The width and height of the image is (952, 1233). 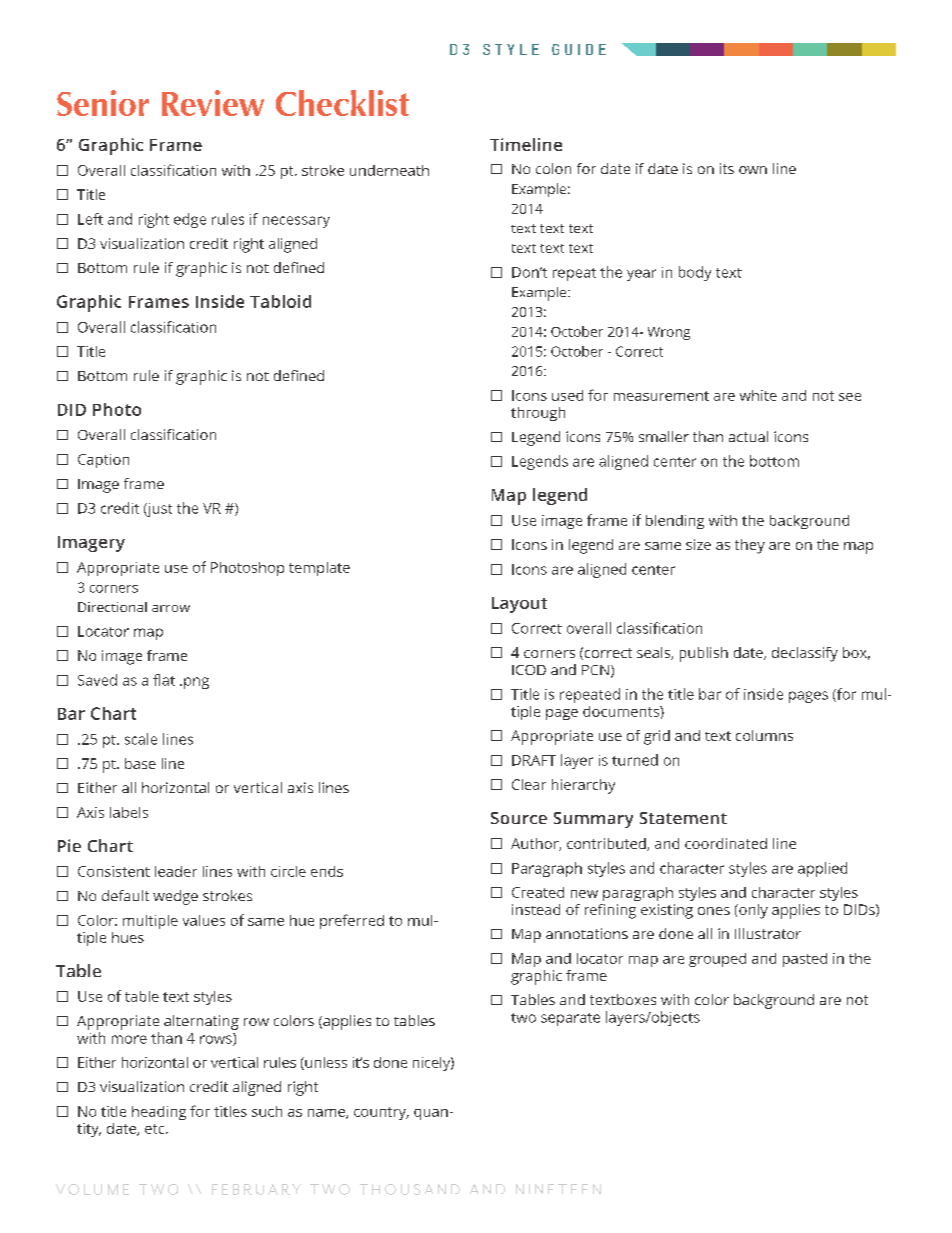 I want to click on heading, so click(x=159, y=1113).
